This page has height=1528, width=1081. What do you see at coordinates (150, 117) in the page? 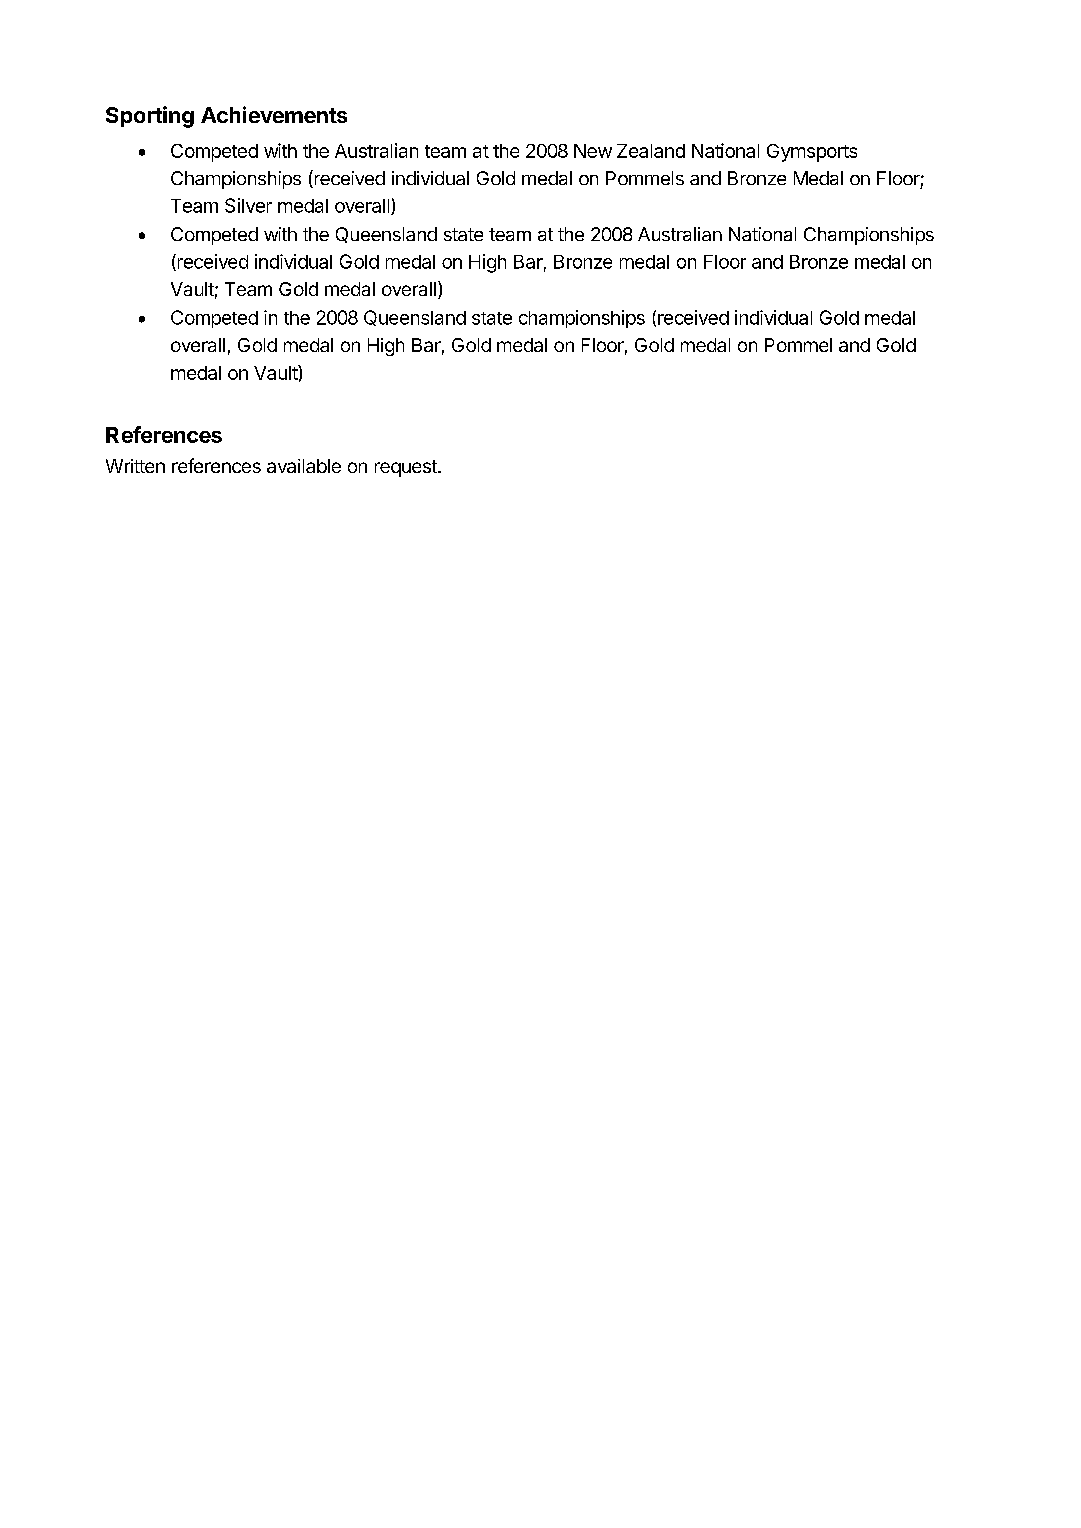
I see `Sporting` at bounding box center [150, 117].
